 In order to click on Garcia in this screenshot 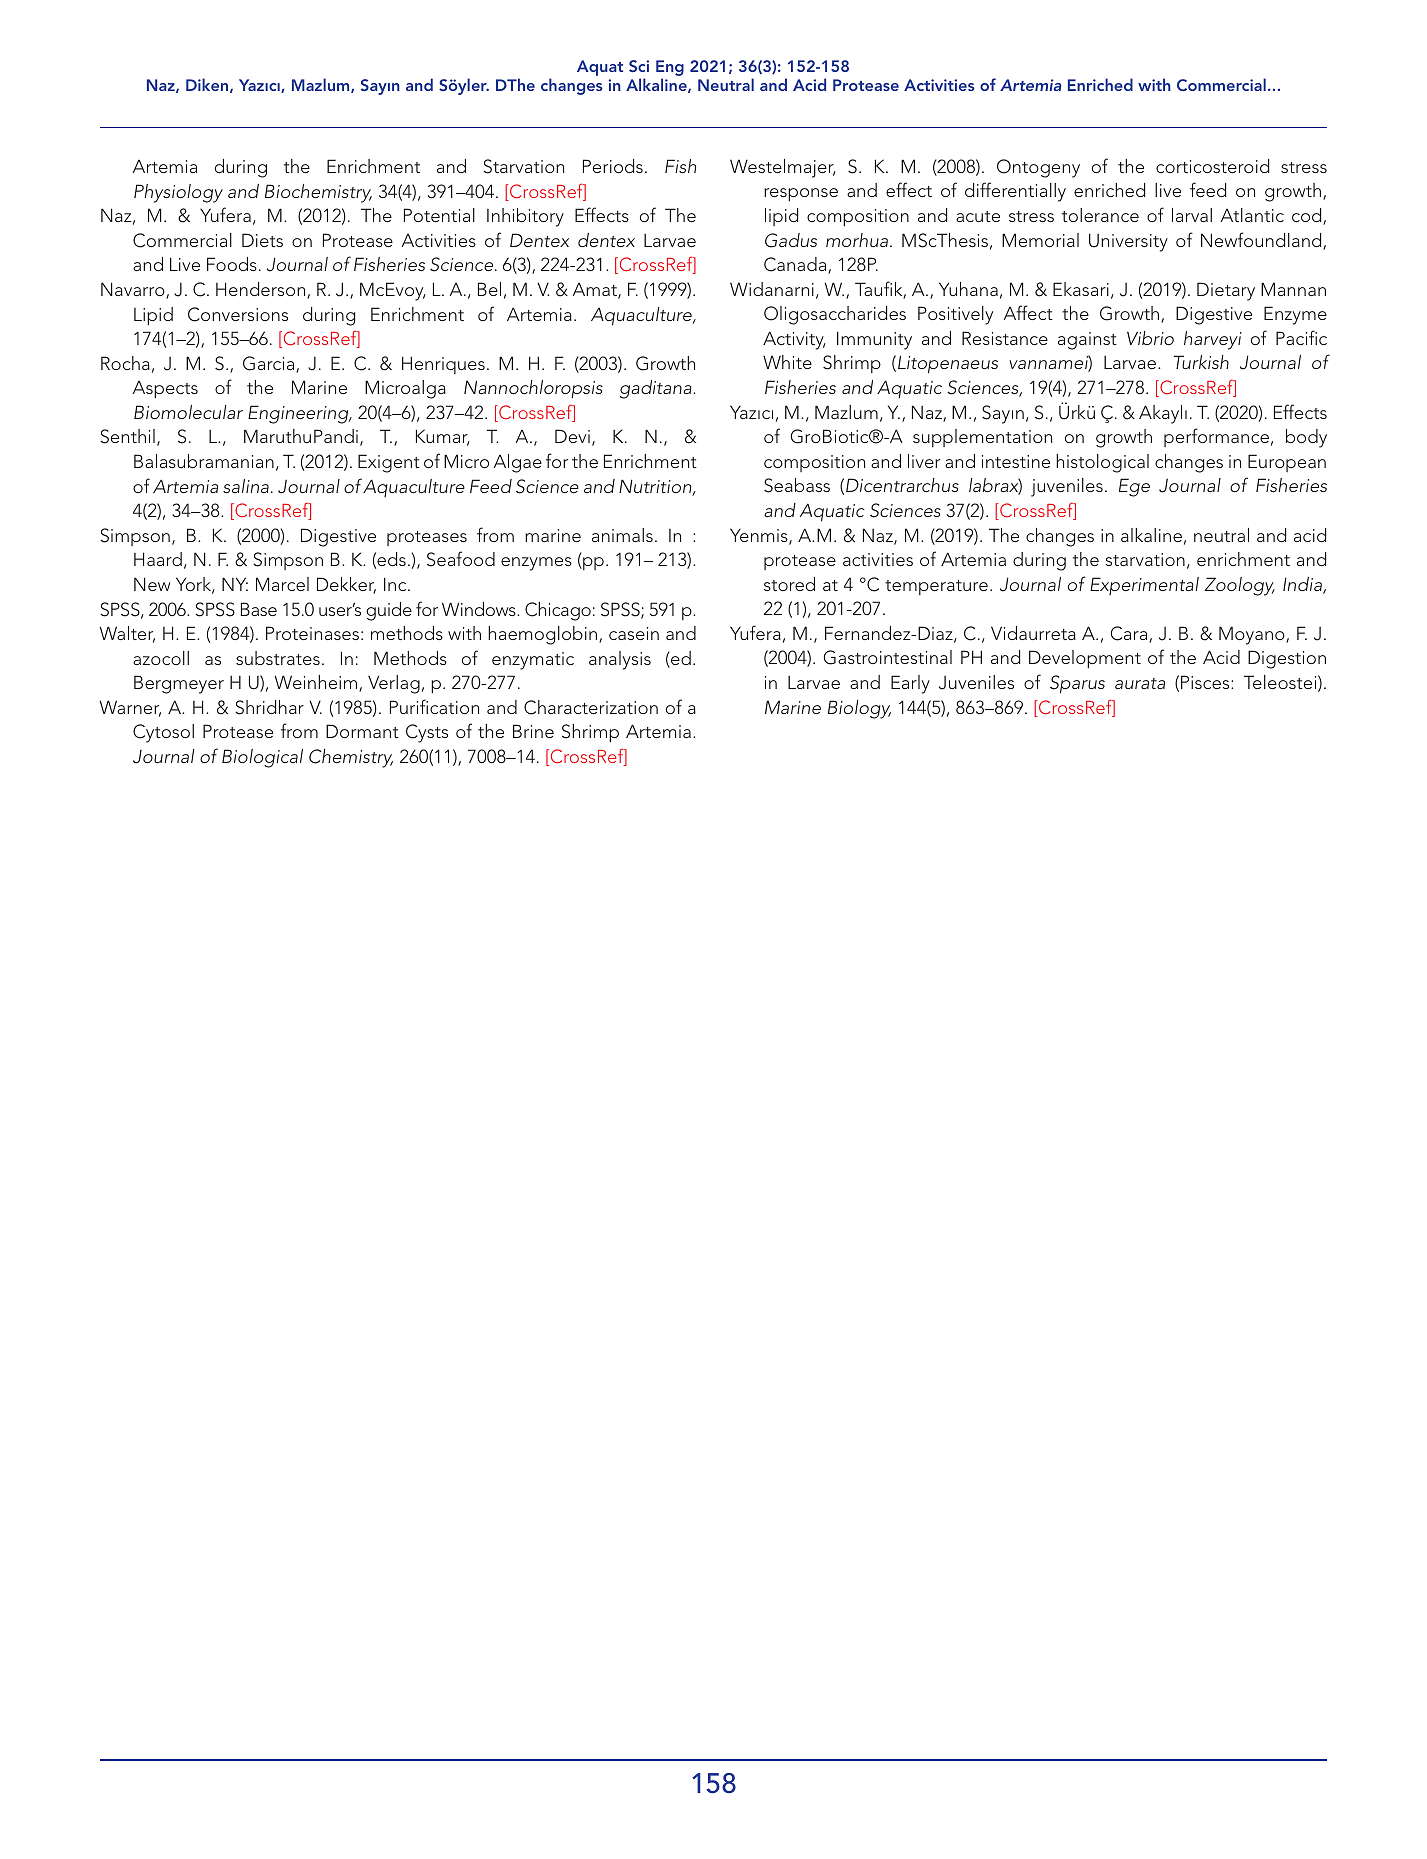, I will do `click(270, 364)`.
